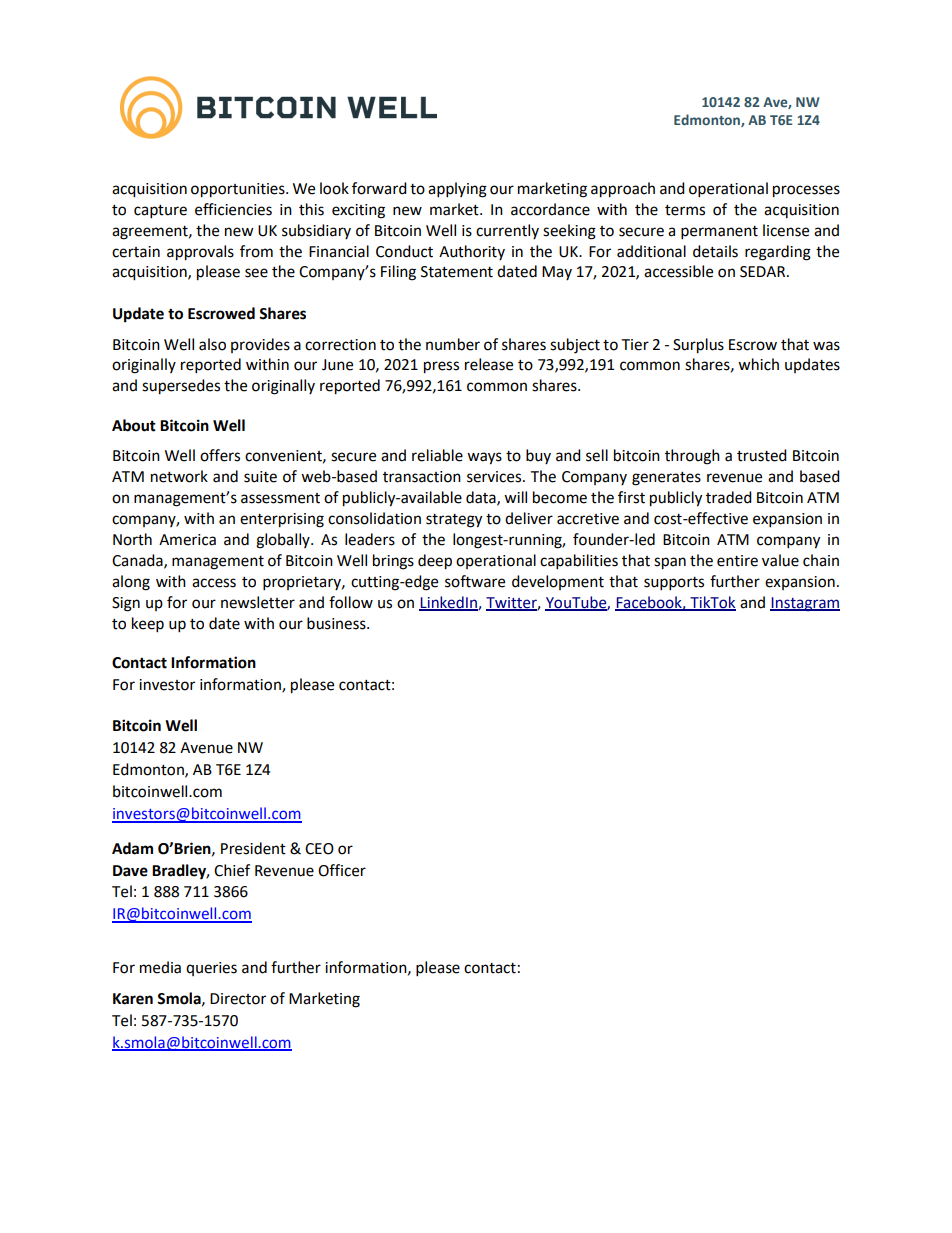  Describe the element at coordinates (719, 233) in the document. I see `permanent` at that location.
